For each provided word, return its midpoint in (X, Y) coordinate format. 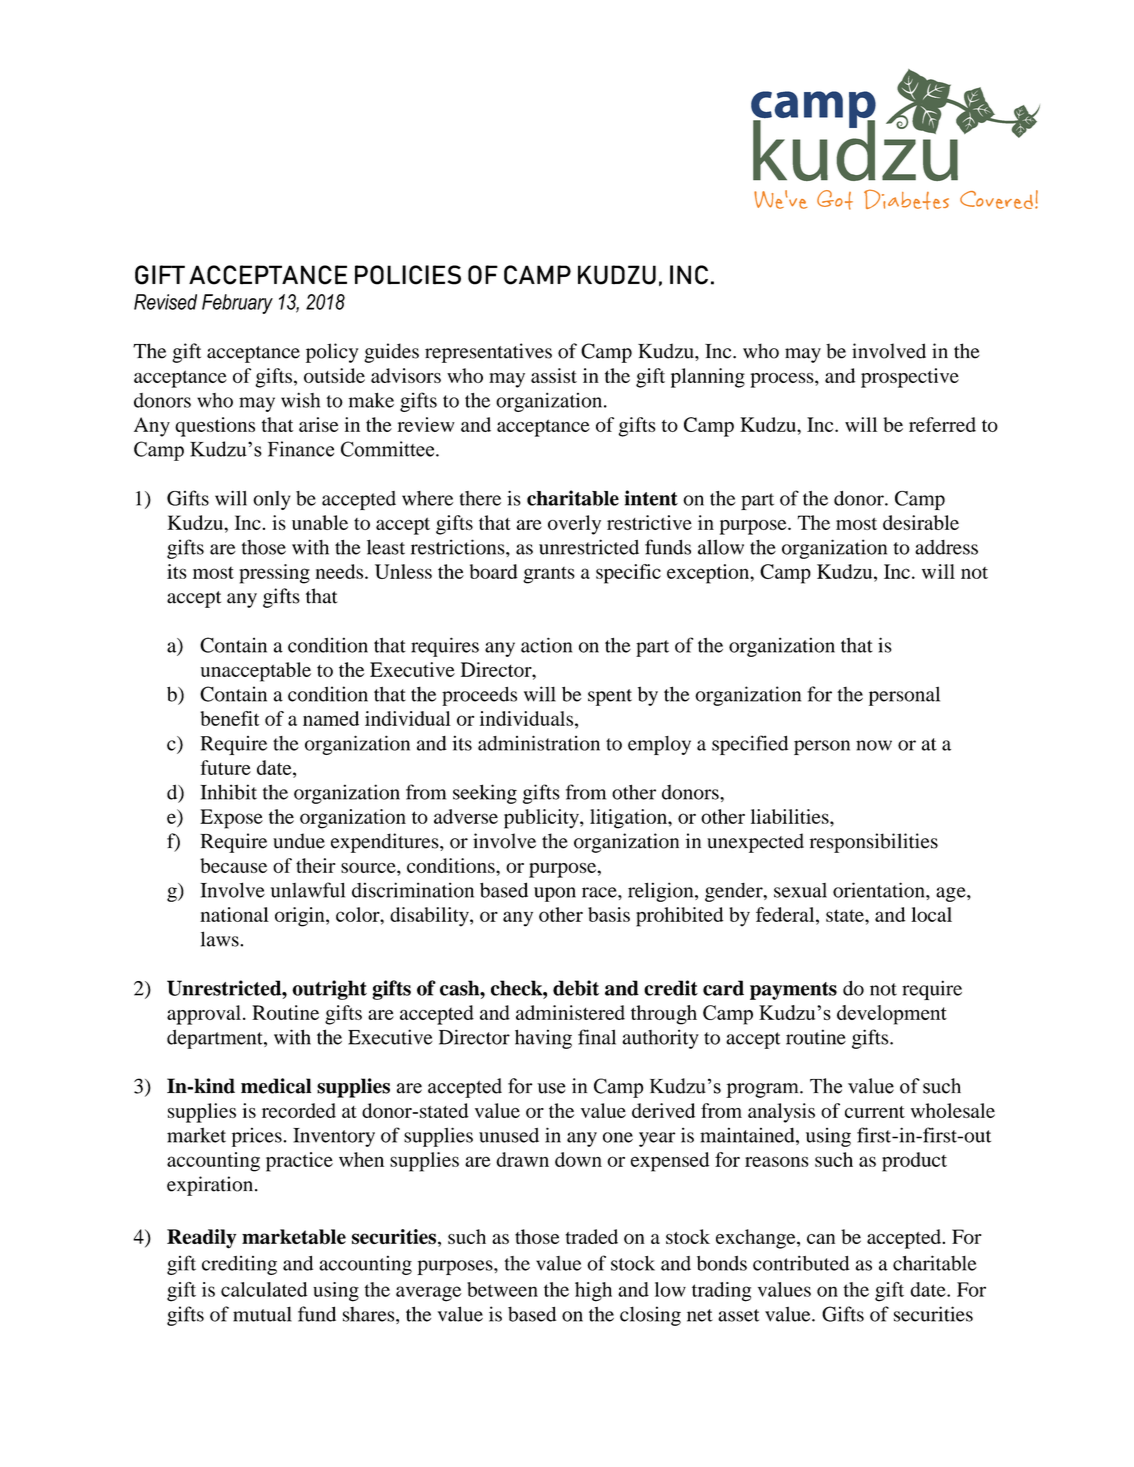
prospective (910, 378)
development (892, 1015)
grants (549, 575)
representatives (488, 353)
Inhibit (228, 792)
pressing (274, 574)
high (593, 1292)
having (543, 1039)
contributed (801, 1263)
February (237, 304)
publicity (542, 819)
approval (204, 1015)
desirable (921, 522)
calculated (264, 1289)
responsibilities (874, 843)
